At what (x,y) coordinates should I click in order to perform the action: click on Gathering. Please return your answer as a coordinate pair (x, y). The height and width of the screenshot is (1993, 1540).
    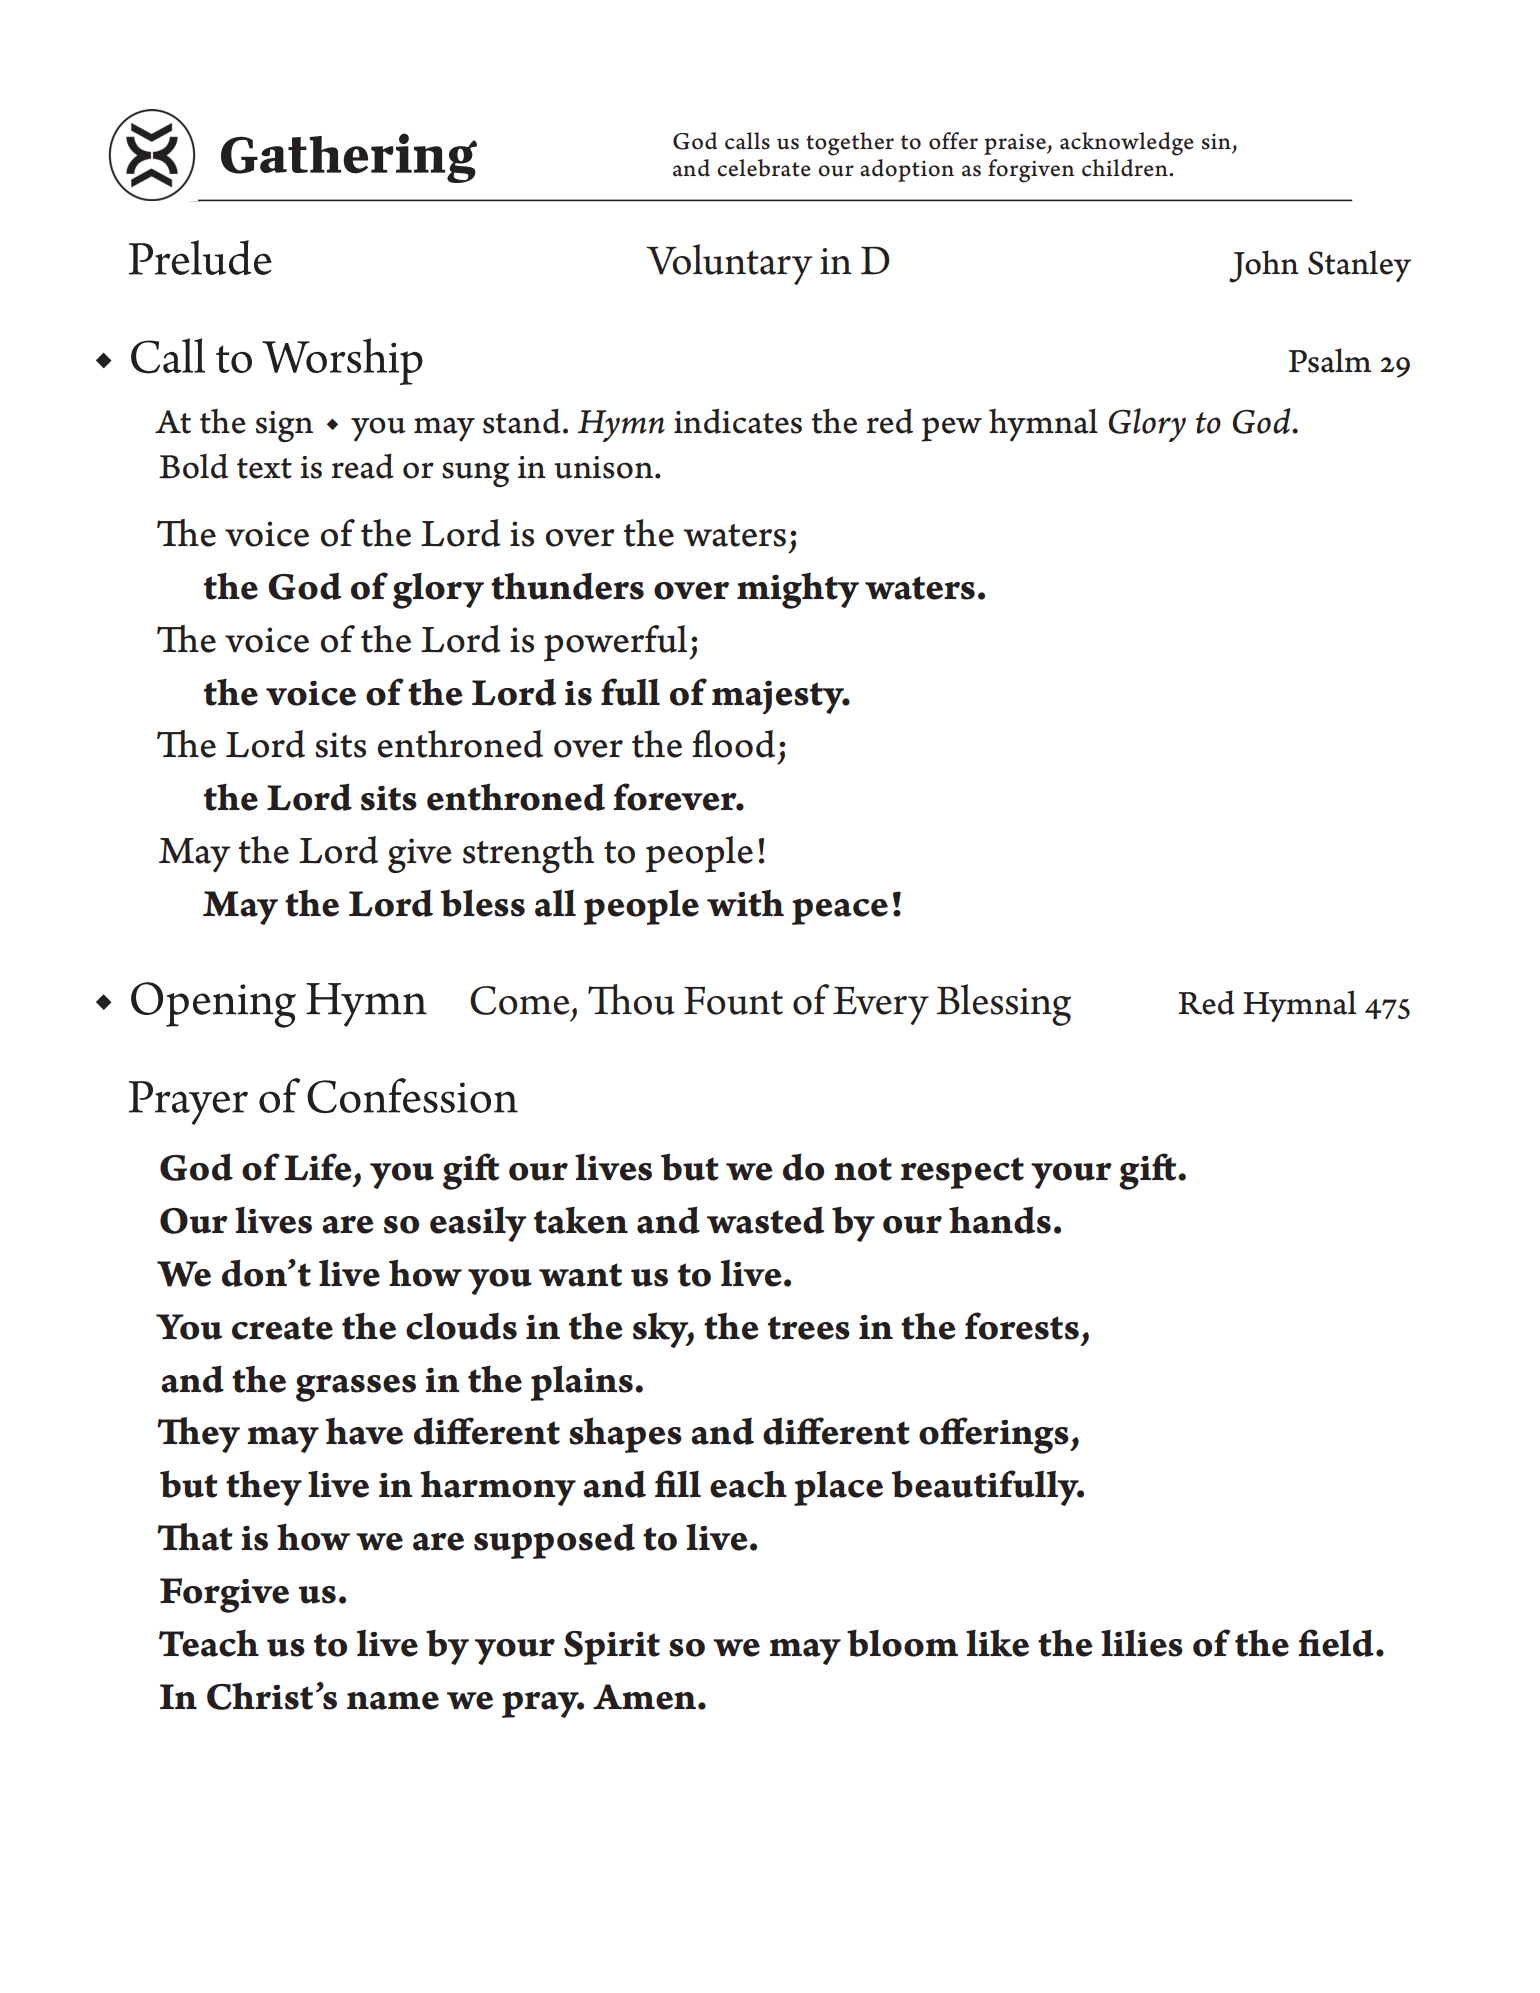
    Looking at the image, I should click on (349, 158).
